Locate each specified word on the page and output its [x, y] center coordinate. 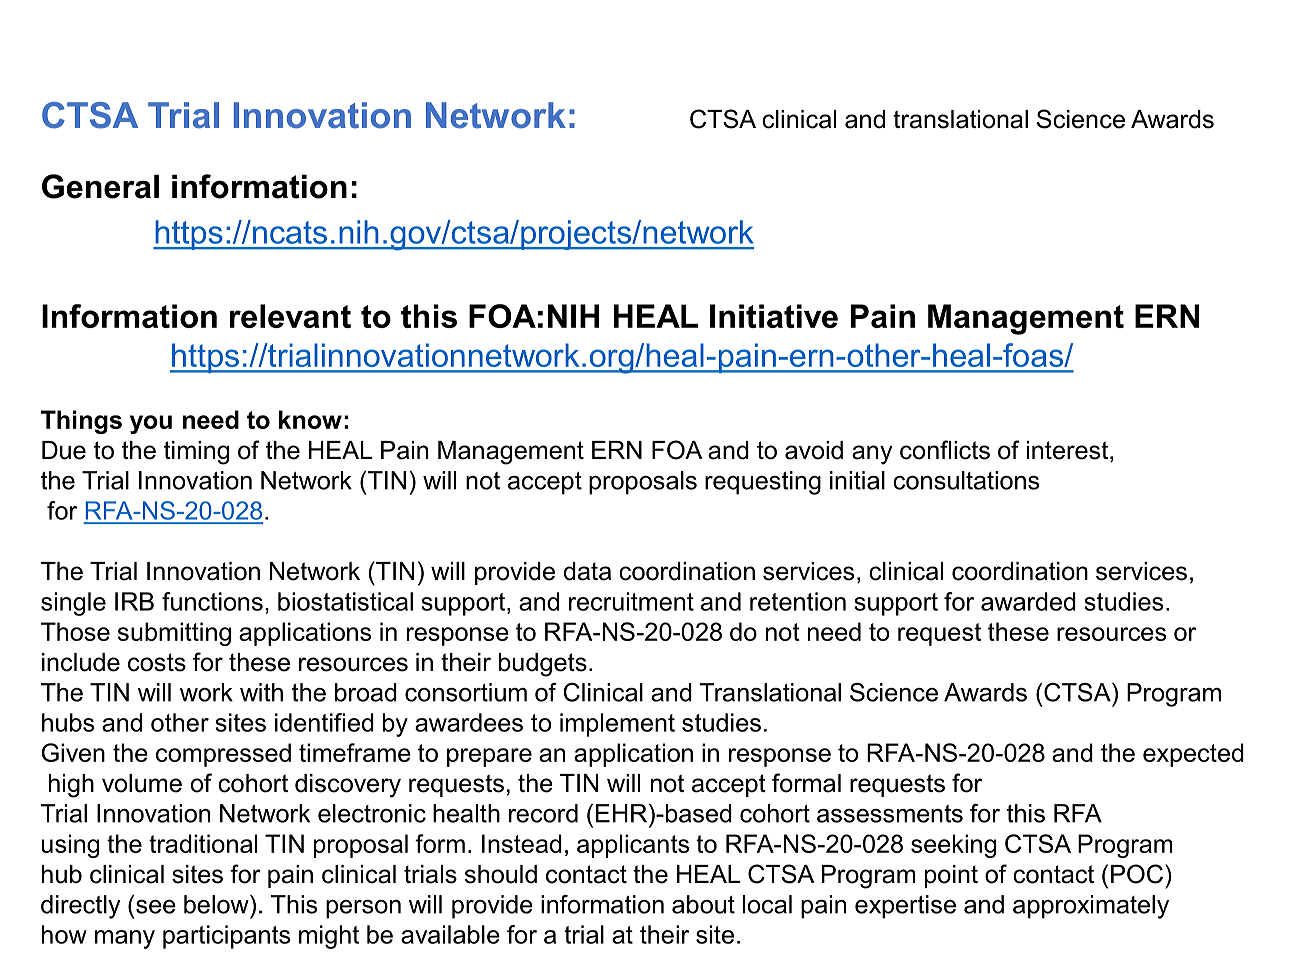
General [100, 186]
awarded [1028, 601]
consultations [966, 480]
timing [196, 453]
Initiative [774, 316]
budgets [543, 665]
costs [157, 662]
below [217, 904]
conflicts [945, 450]
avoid [814, 450]
